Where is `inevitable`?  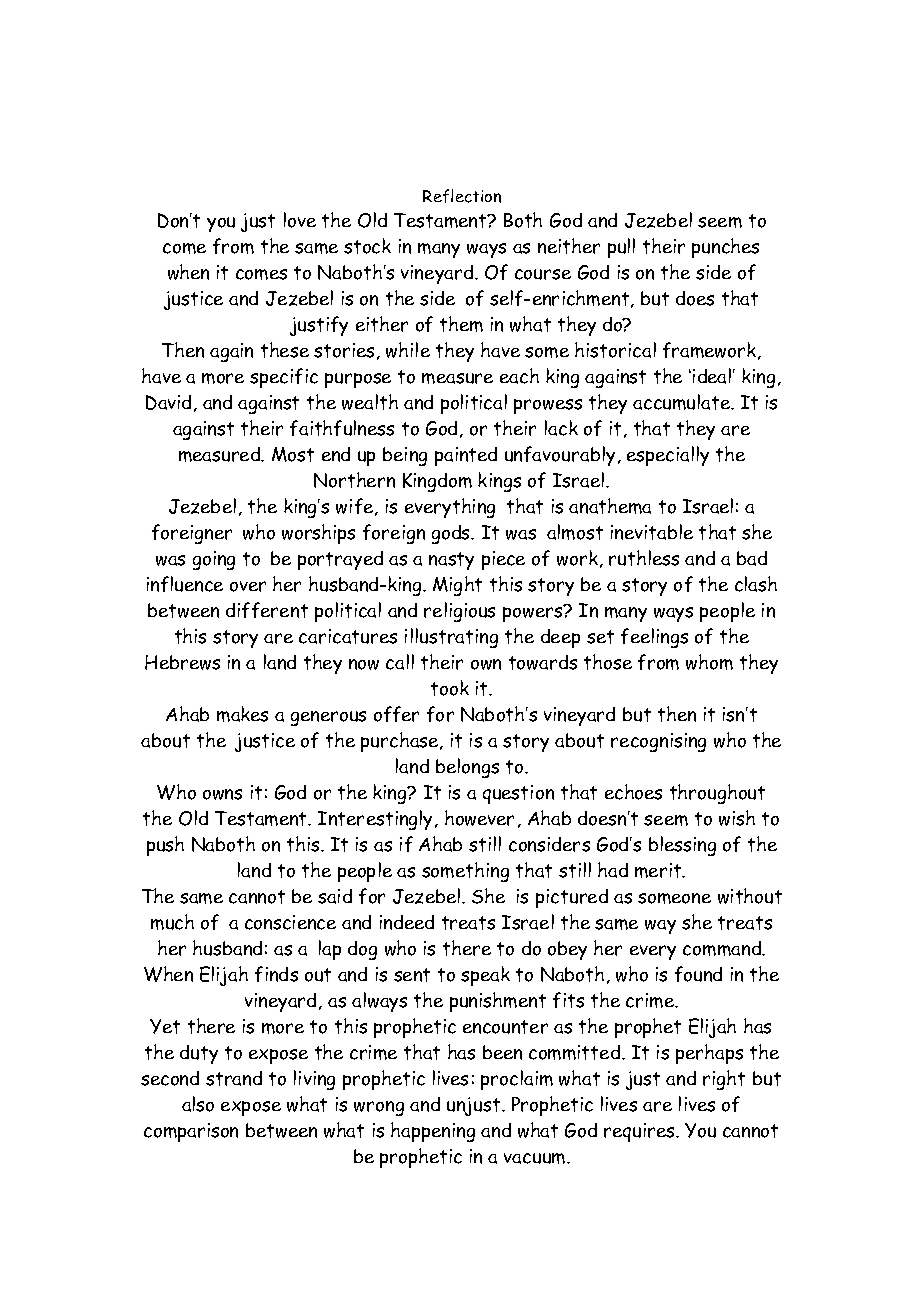 inevitable is located at coordinates (652, 532).
